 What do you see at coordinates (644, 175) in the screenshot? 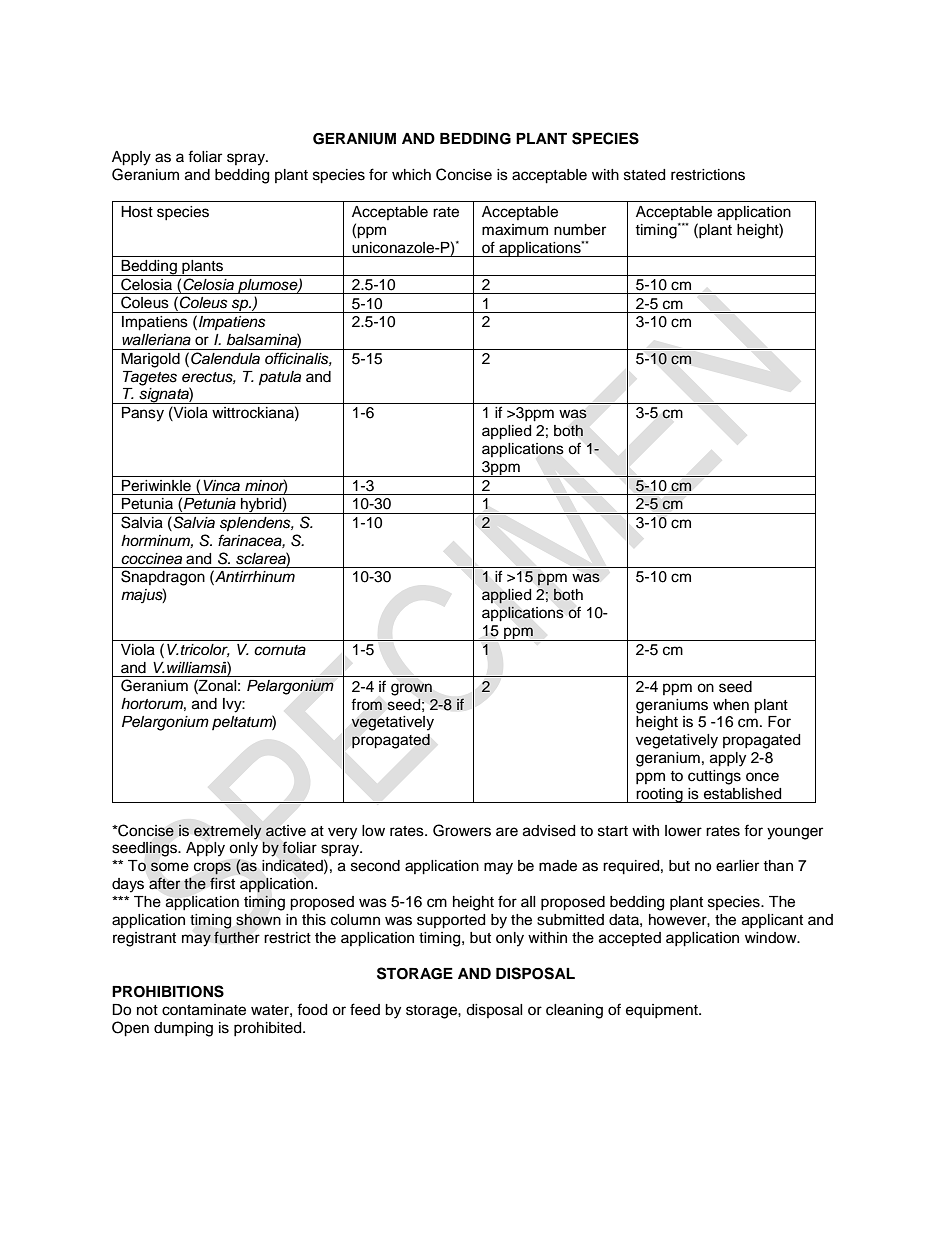
I see `stated` at bounding box center [644, 175].
